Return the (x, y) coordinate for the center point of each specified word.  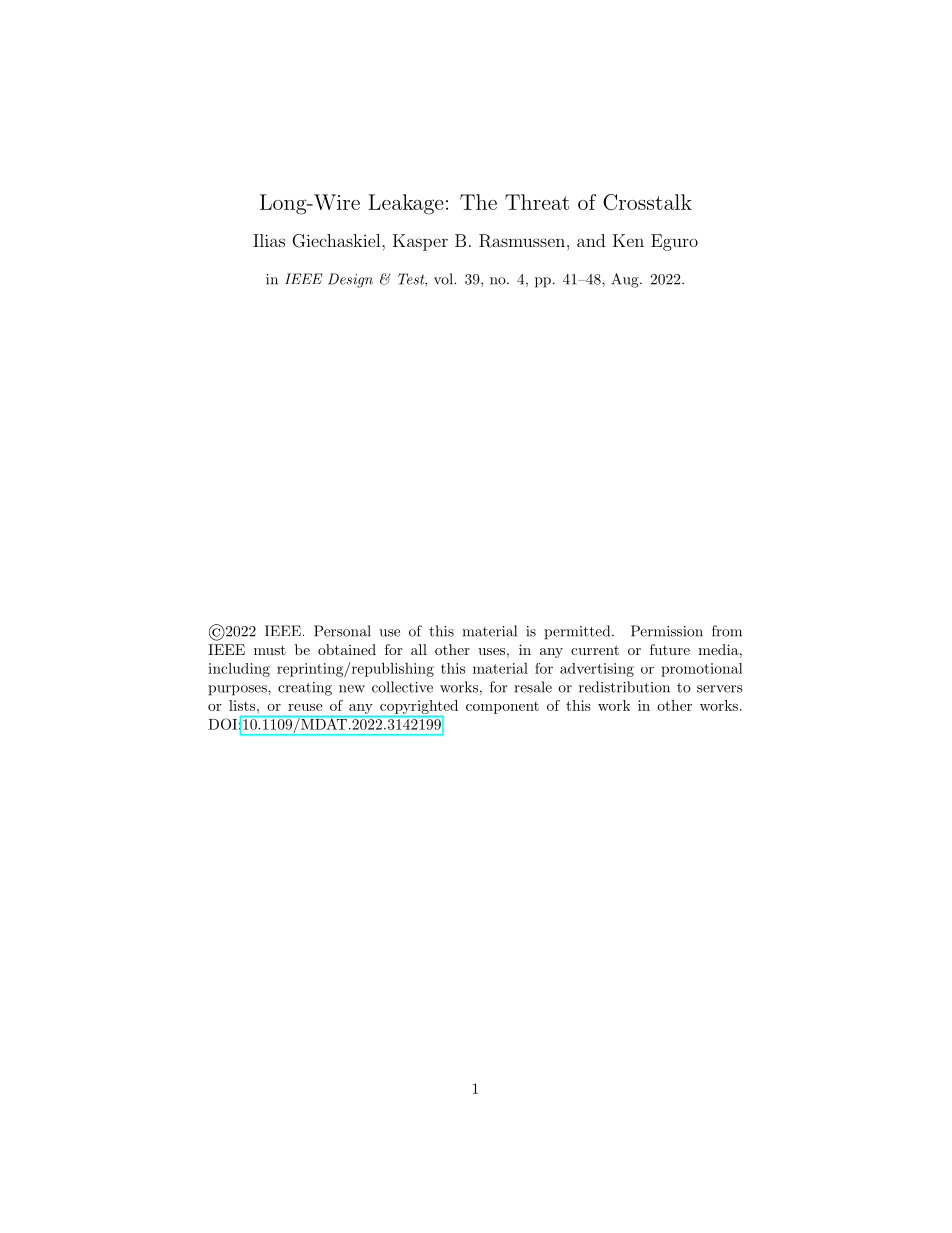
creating (305, 689)
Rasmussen (522, 241)
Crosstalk (647, 202)
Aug (626, 280)
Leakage (406, 204)
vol (444, 279)
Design (350, 280)
